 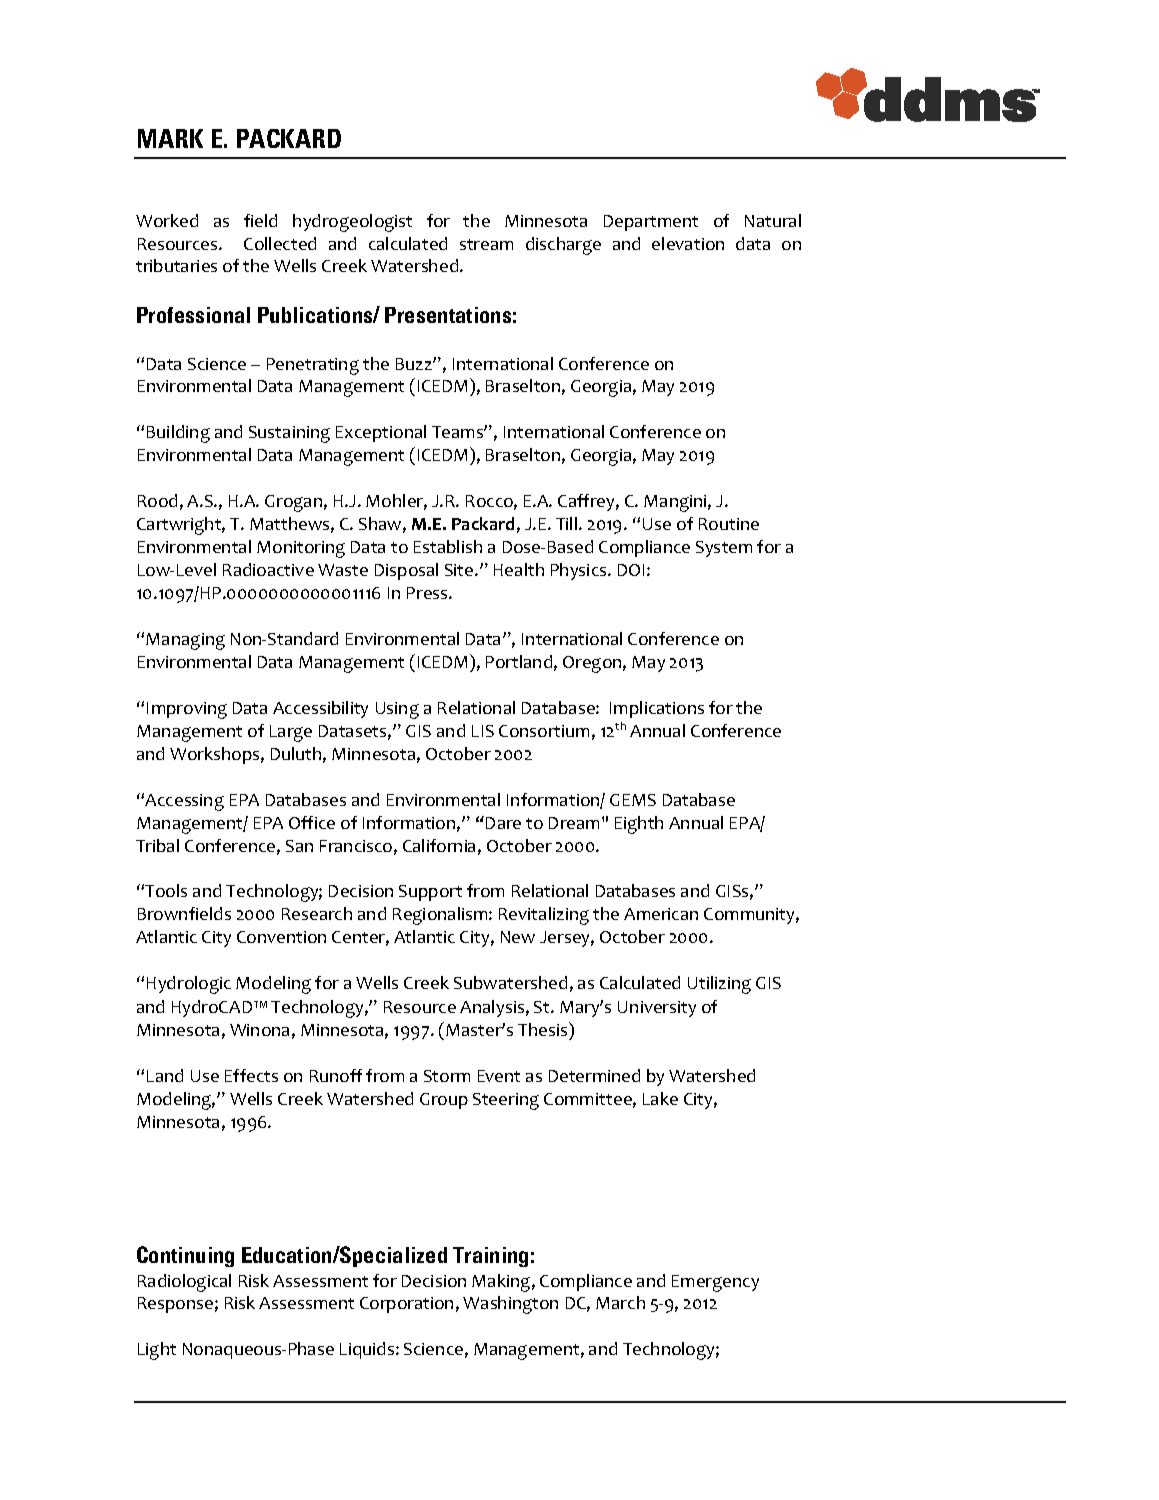 What do you see at coordinates (281, 937) in the image?
I see `Convention` at bounding box center [281, 937].
